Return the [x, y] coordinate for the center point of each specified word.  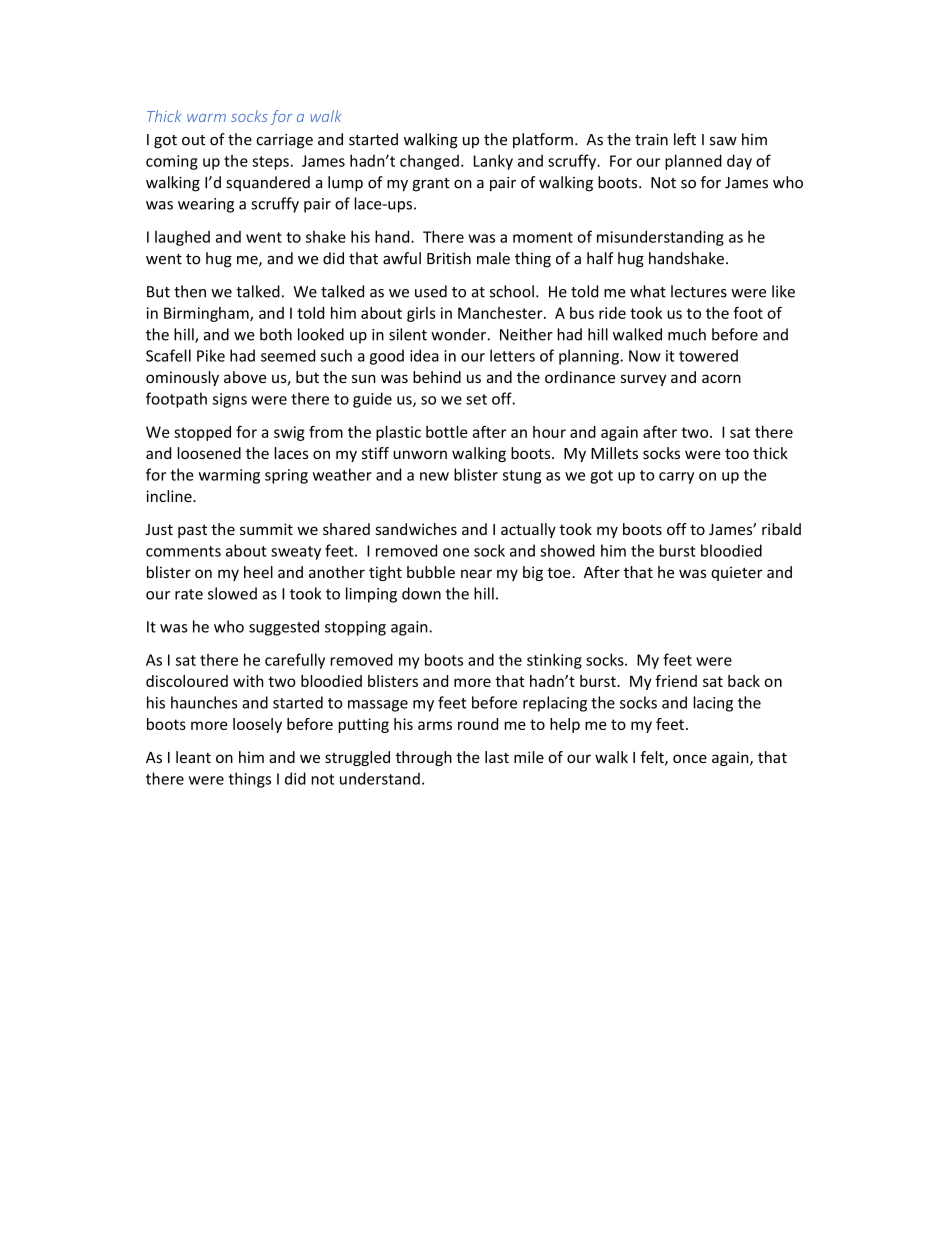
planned [693, 162]
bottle [447, 432]
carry [676, 478]
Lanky [493, 162]
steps [270, 163]
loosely [257, 725]
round [478, 724]
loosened [209, 453]
